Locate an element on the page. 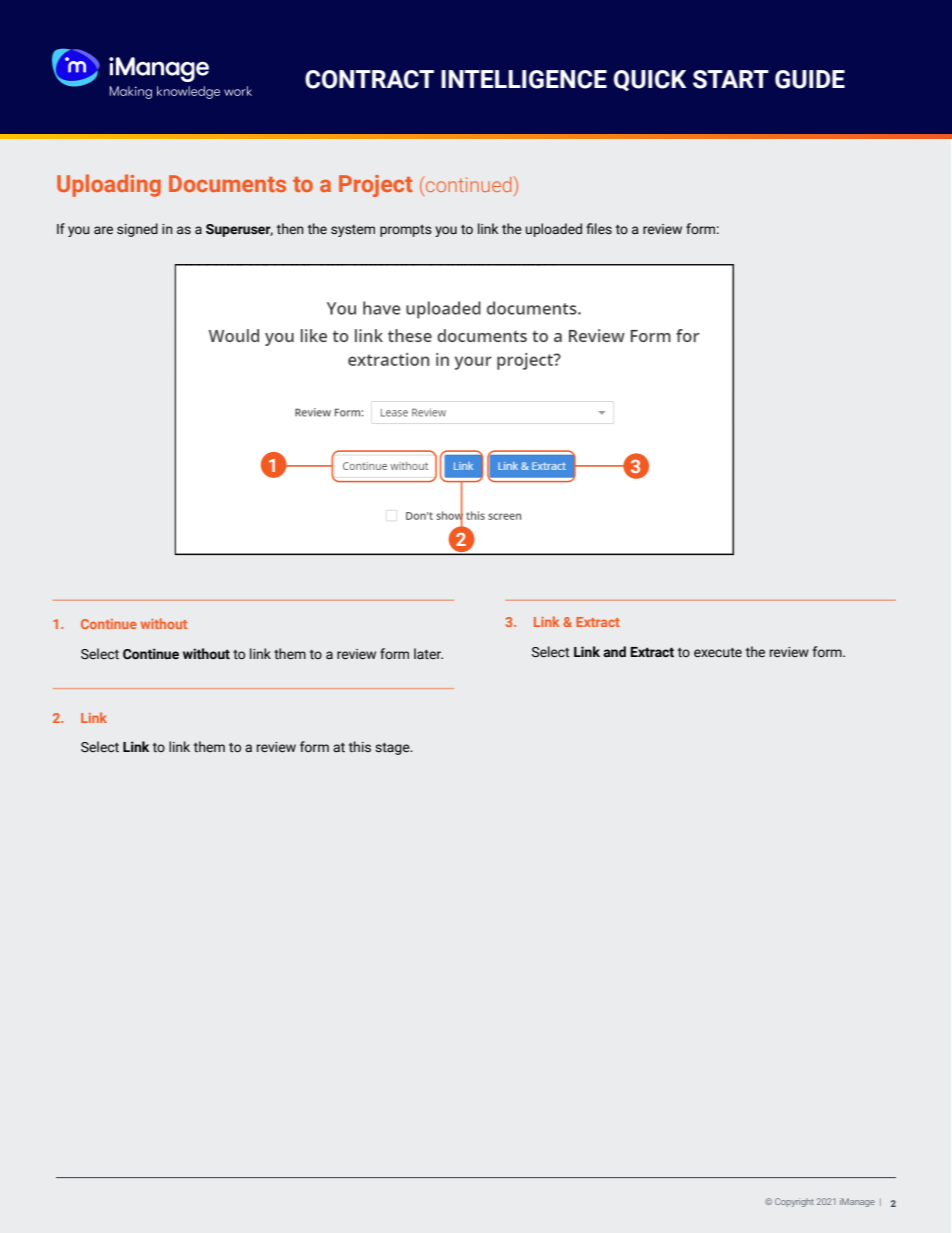 Image resolution: width=952 pixels, height=1233 pixels. files is located at coordinates (599, 229).
